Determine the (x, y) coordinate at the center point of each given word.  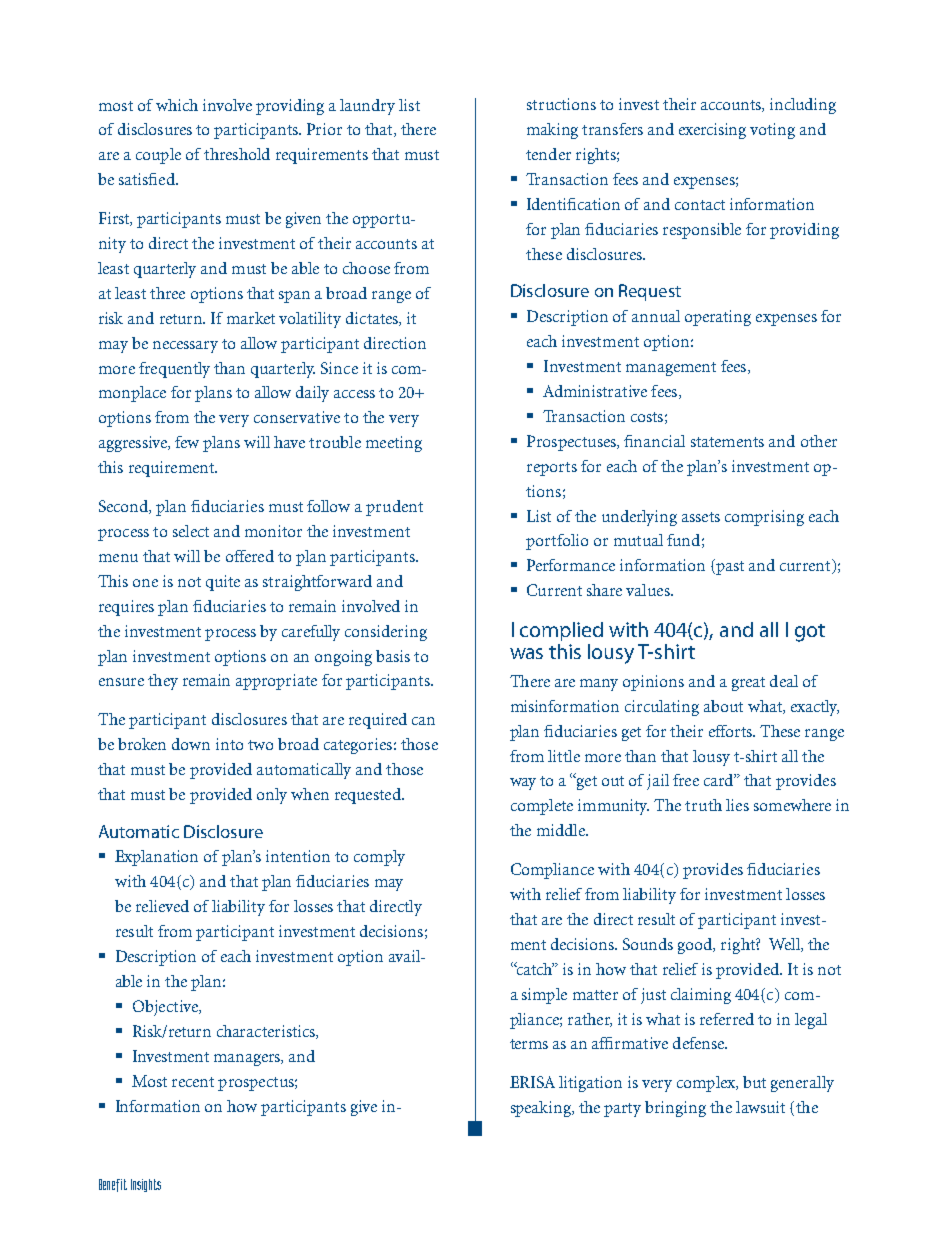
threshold (237, 154)
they (163, 682)
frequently (174, 370)
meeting (394, 444)
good (696, 946)
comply (379, 858)
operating (718, 318)
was (526, 653)
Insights (146, 1185)
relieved (162, 906)
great (748, 684)
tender (548, 154)
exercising (712, 131)
